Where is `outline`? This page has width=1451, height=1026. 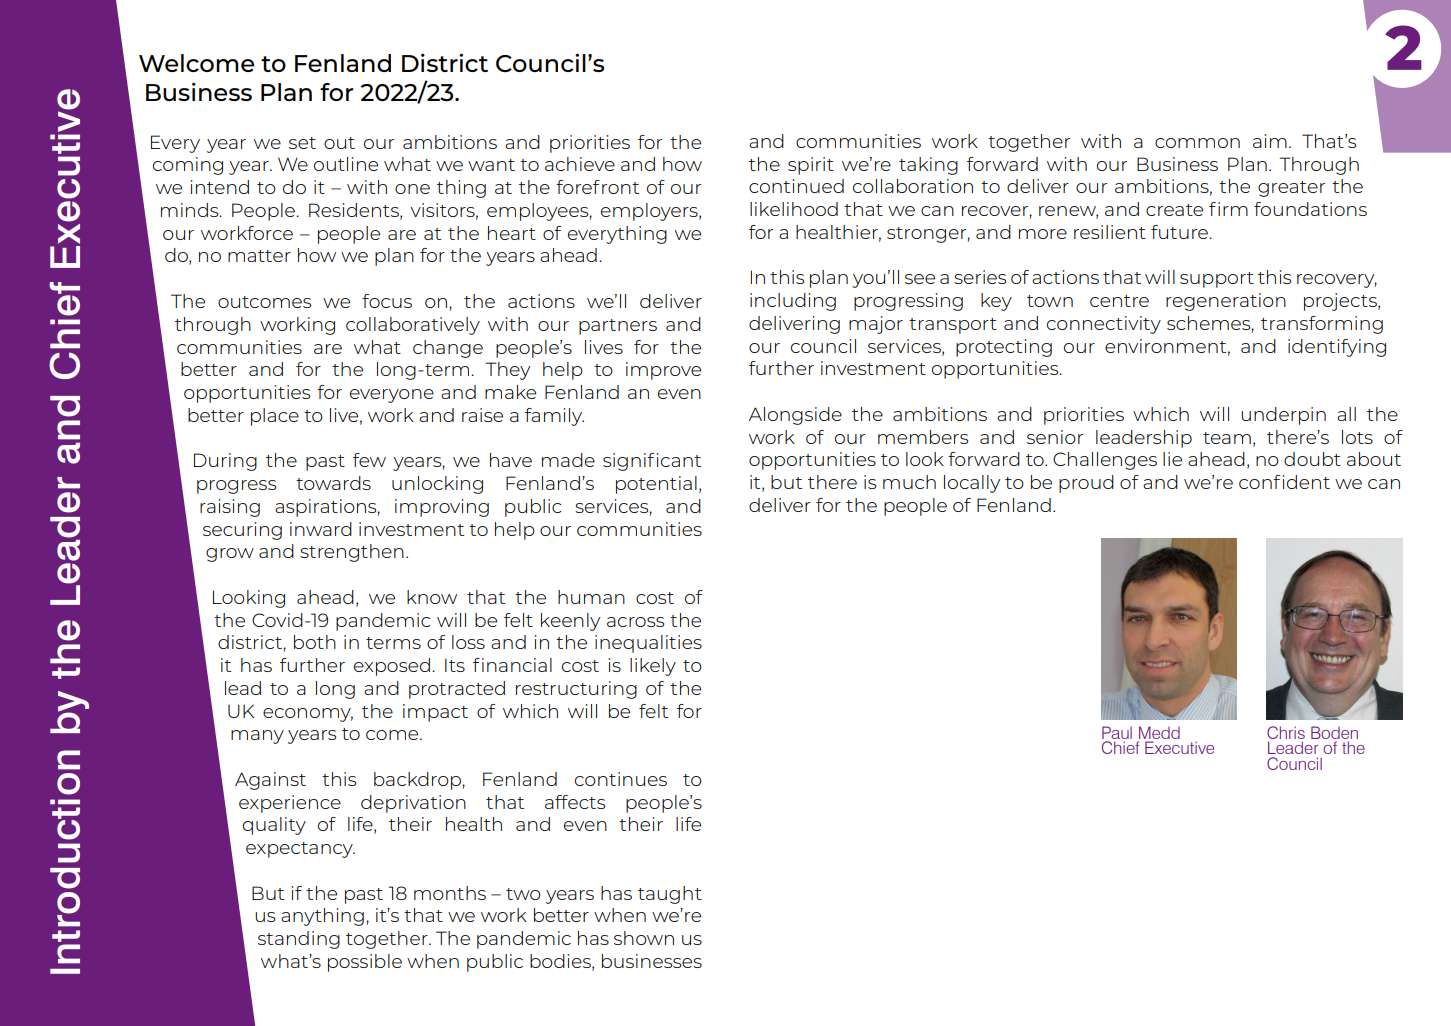
outline is located at coordinates (346, 164).
